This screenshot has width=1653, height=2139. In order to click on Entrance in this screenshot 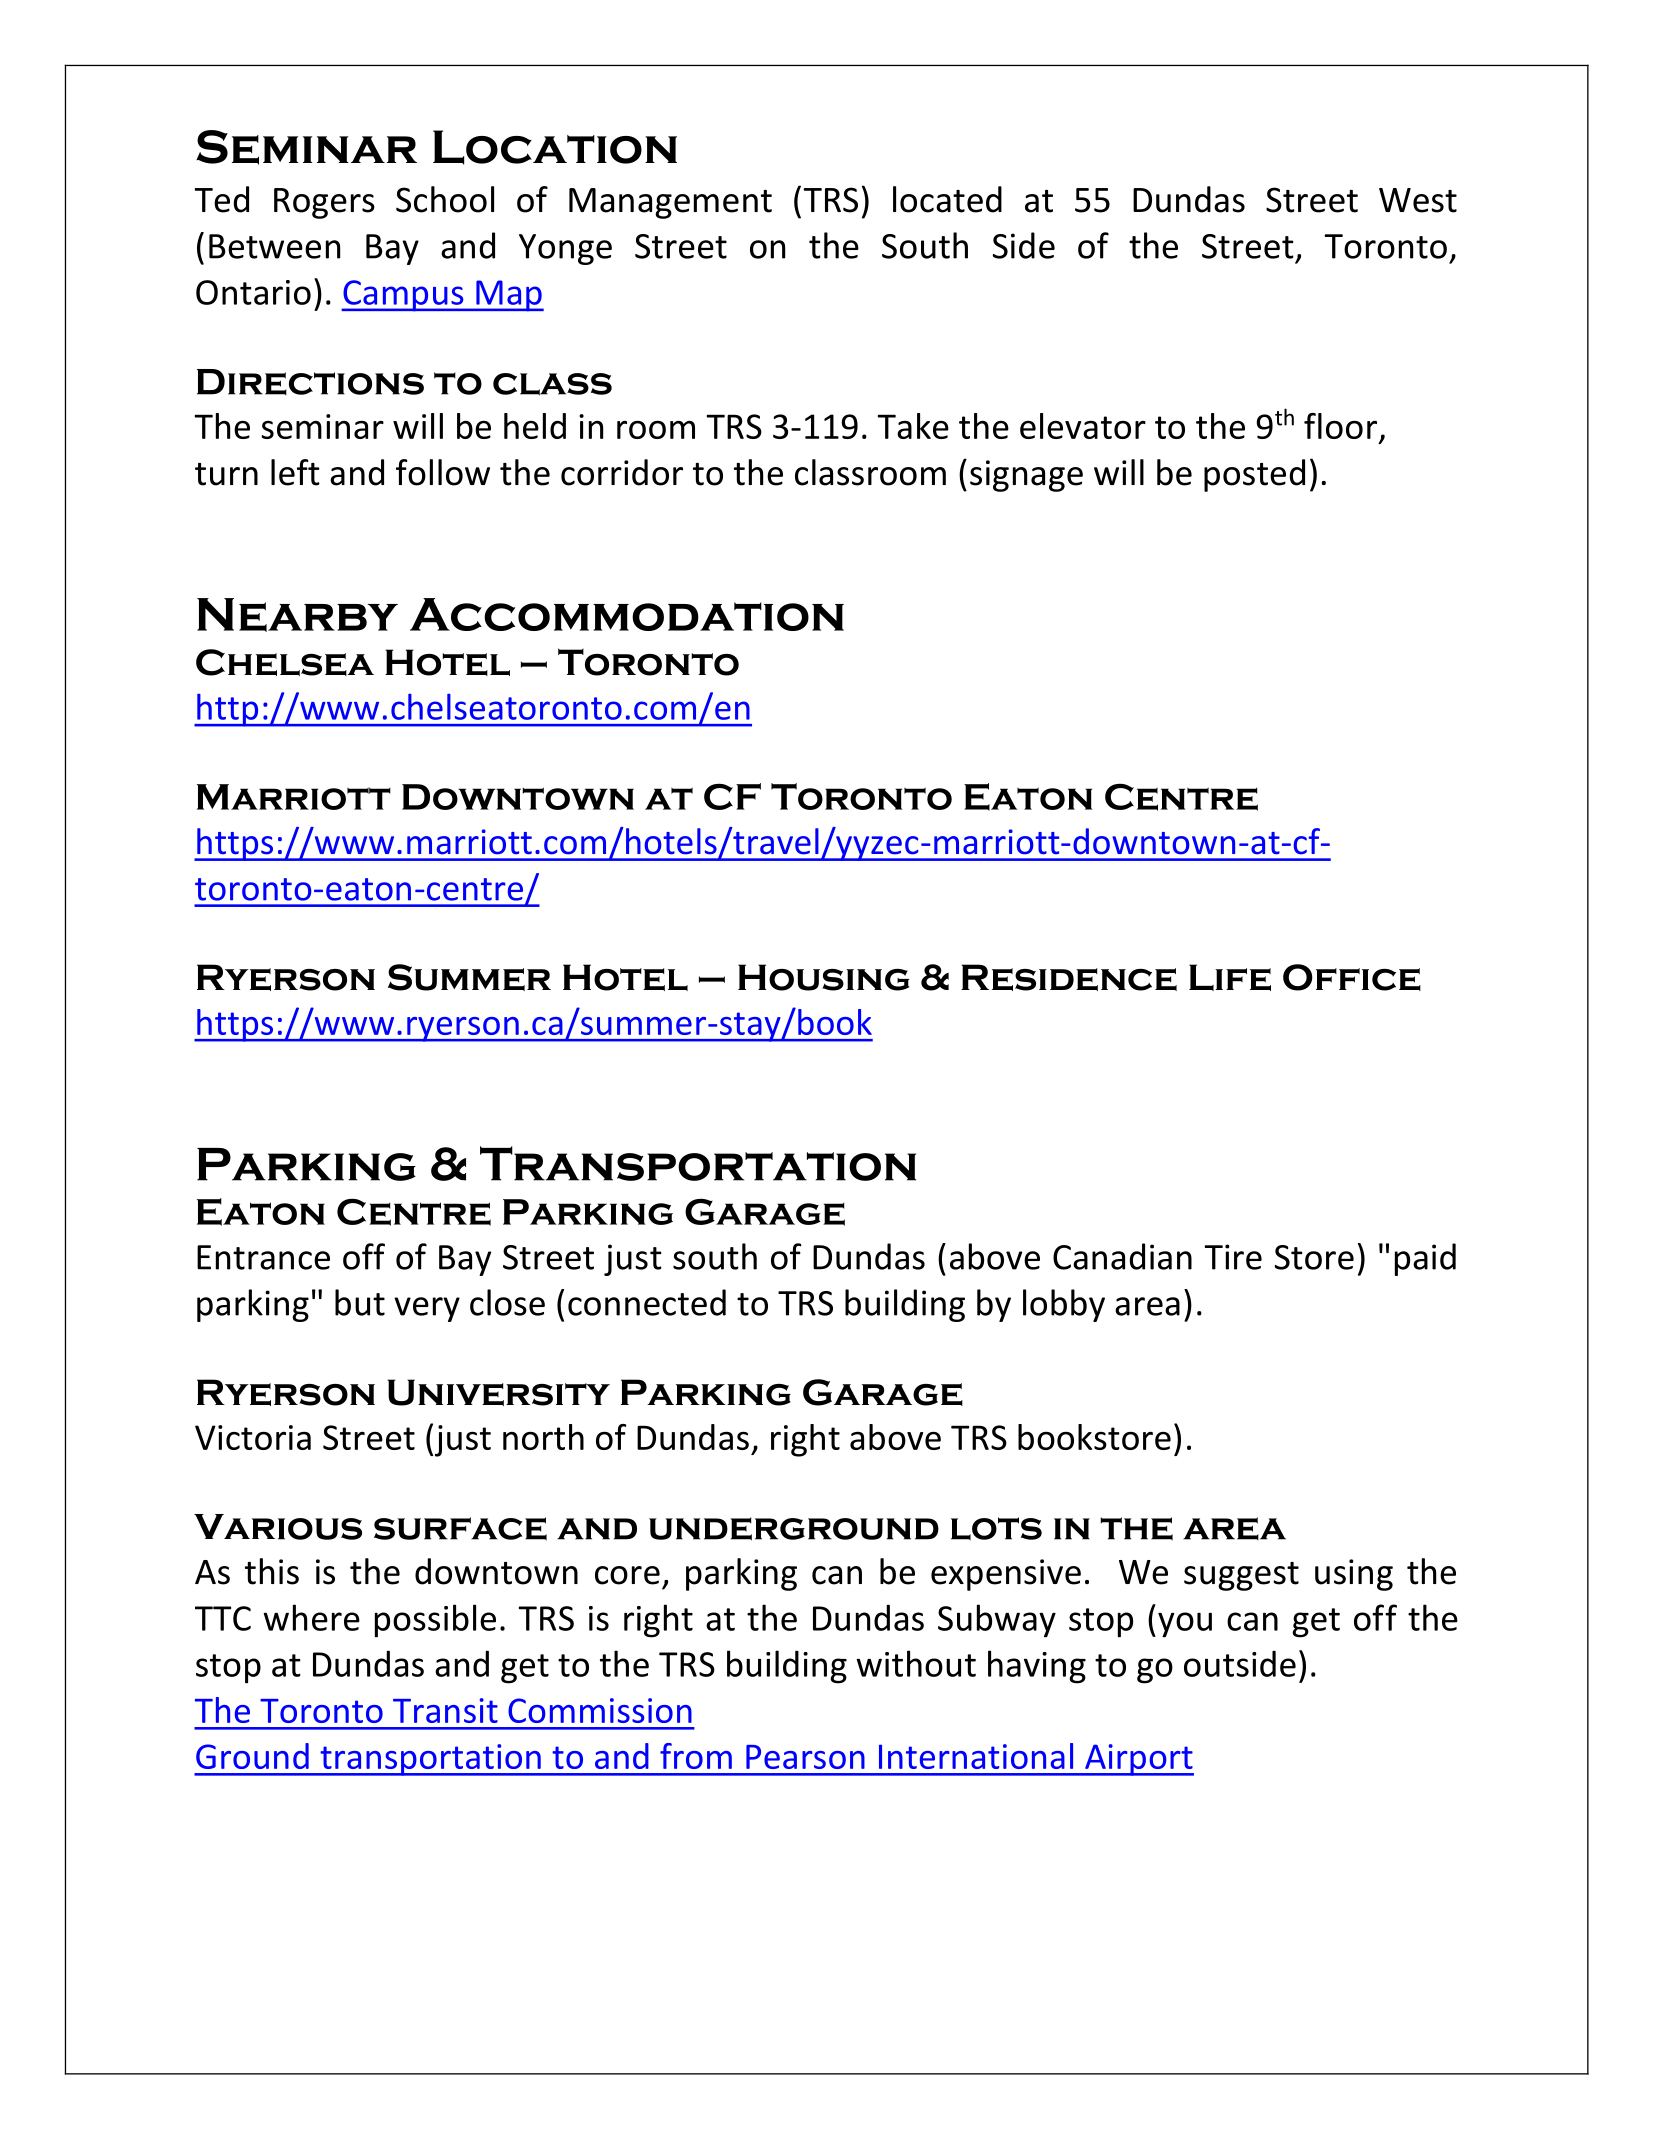, I will do `click(263, 1257)`.
